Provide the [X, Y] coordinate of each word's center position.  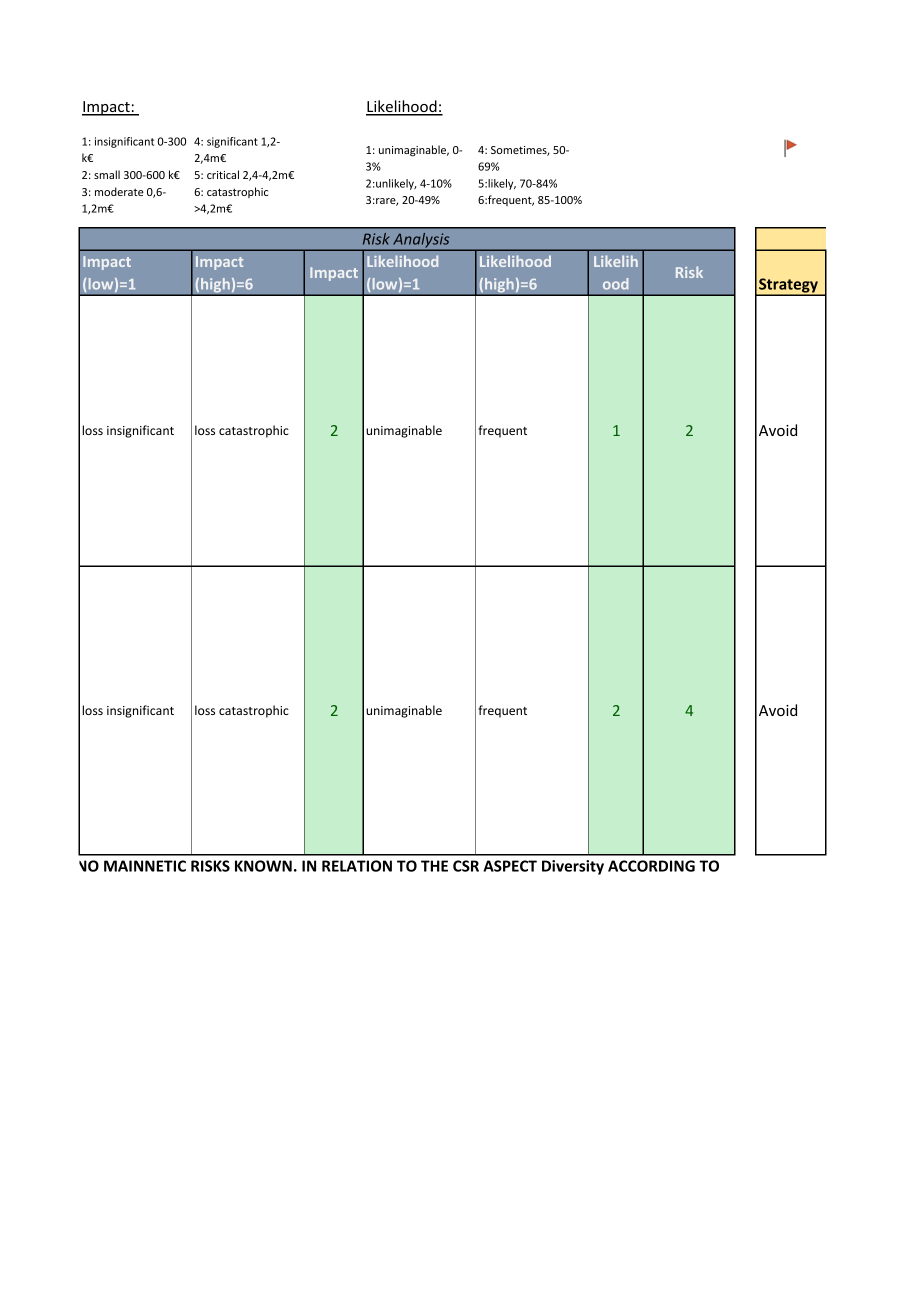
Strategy [788, 286]
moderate [119, 191]
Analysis [421, 240]
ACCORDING [651, 866]
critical [223, 174]
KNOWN [263, 866]
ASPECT [510, 866]
